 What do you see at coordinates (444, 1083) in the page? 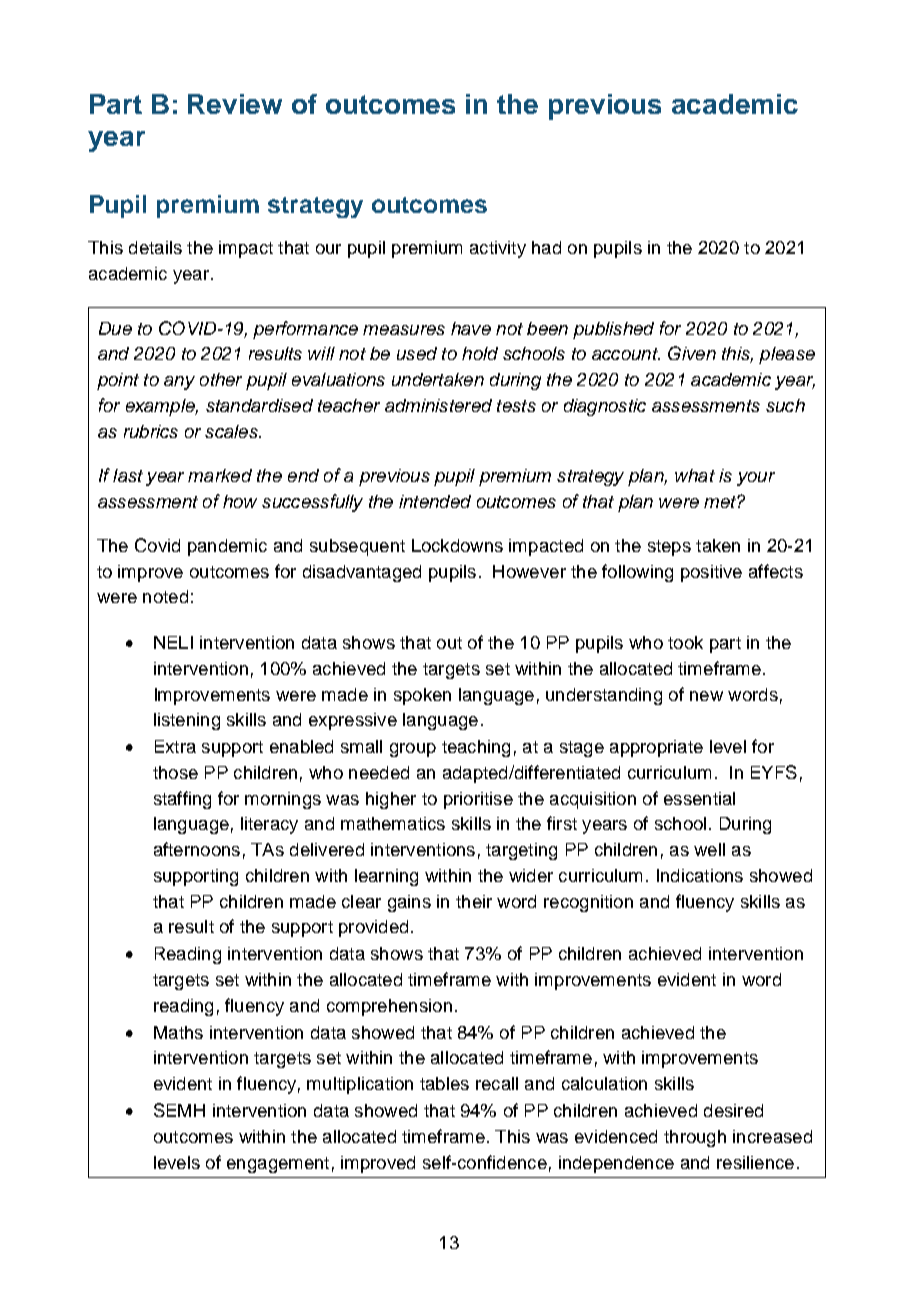
I see `tables` at bounding box center [444, 1083].
